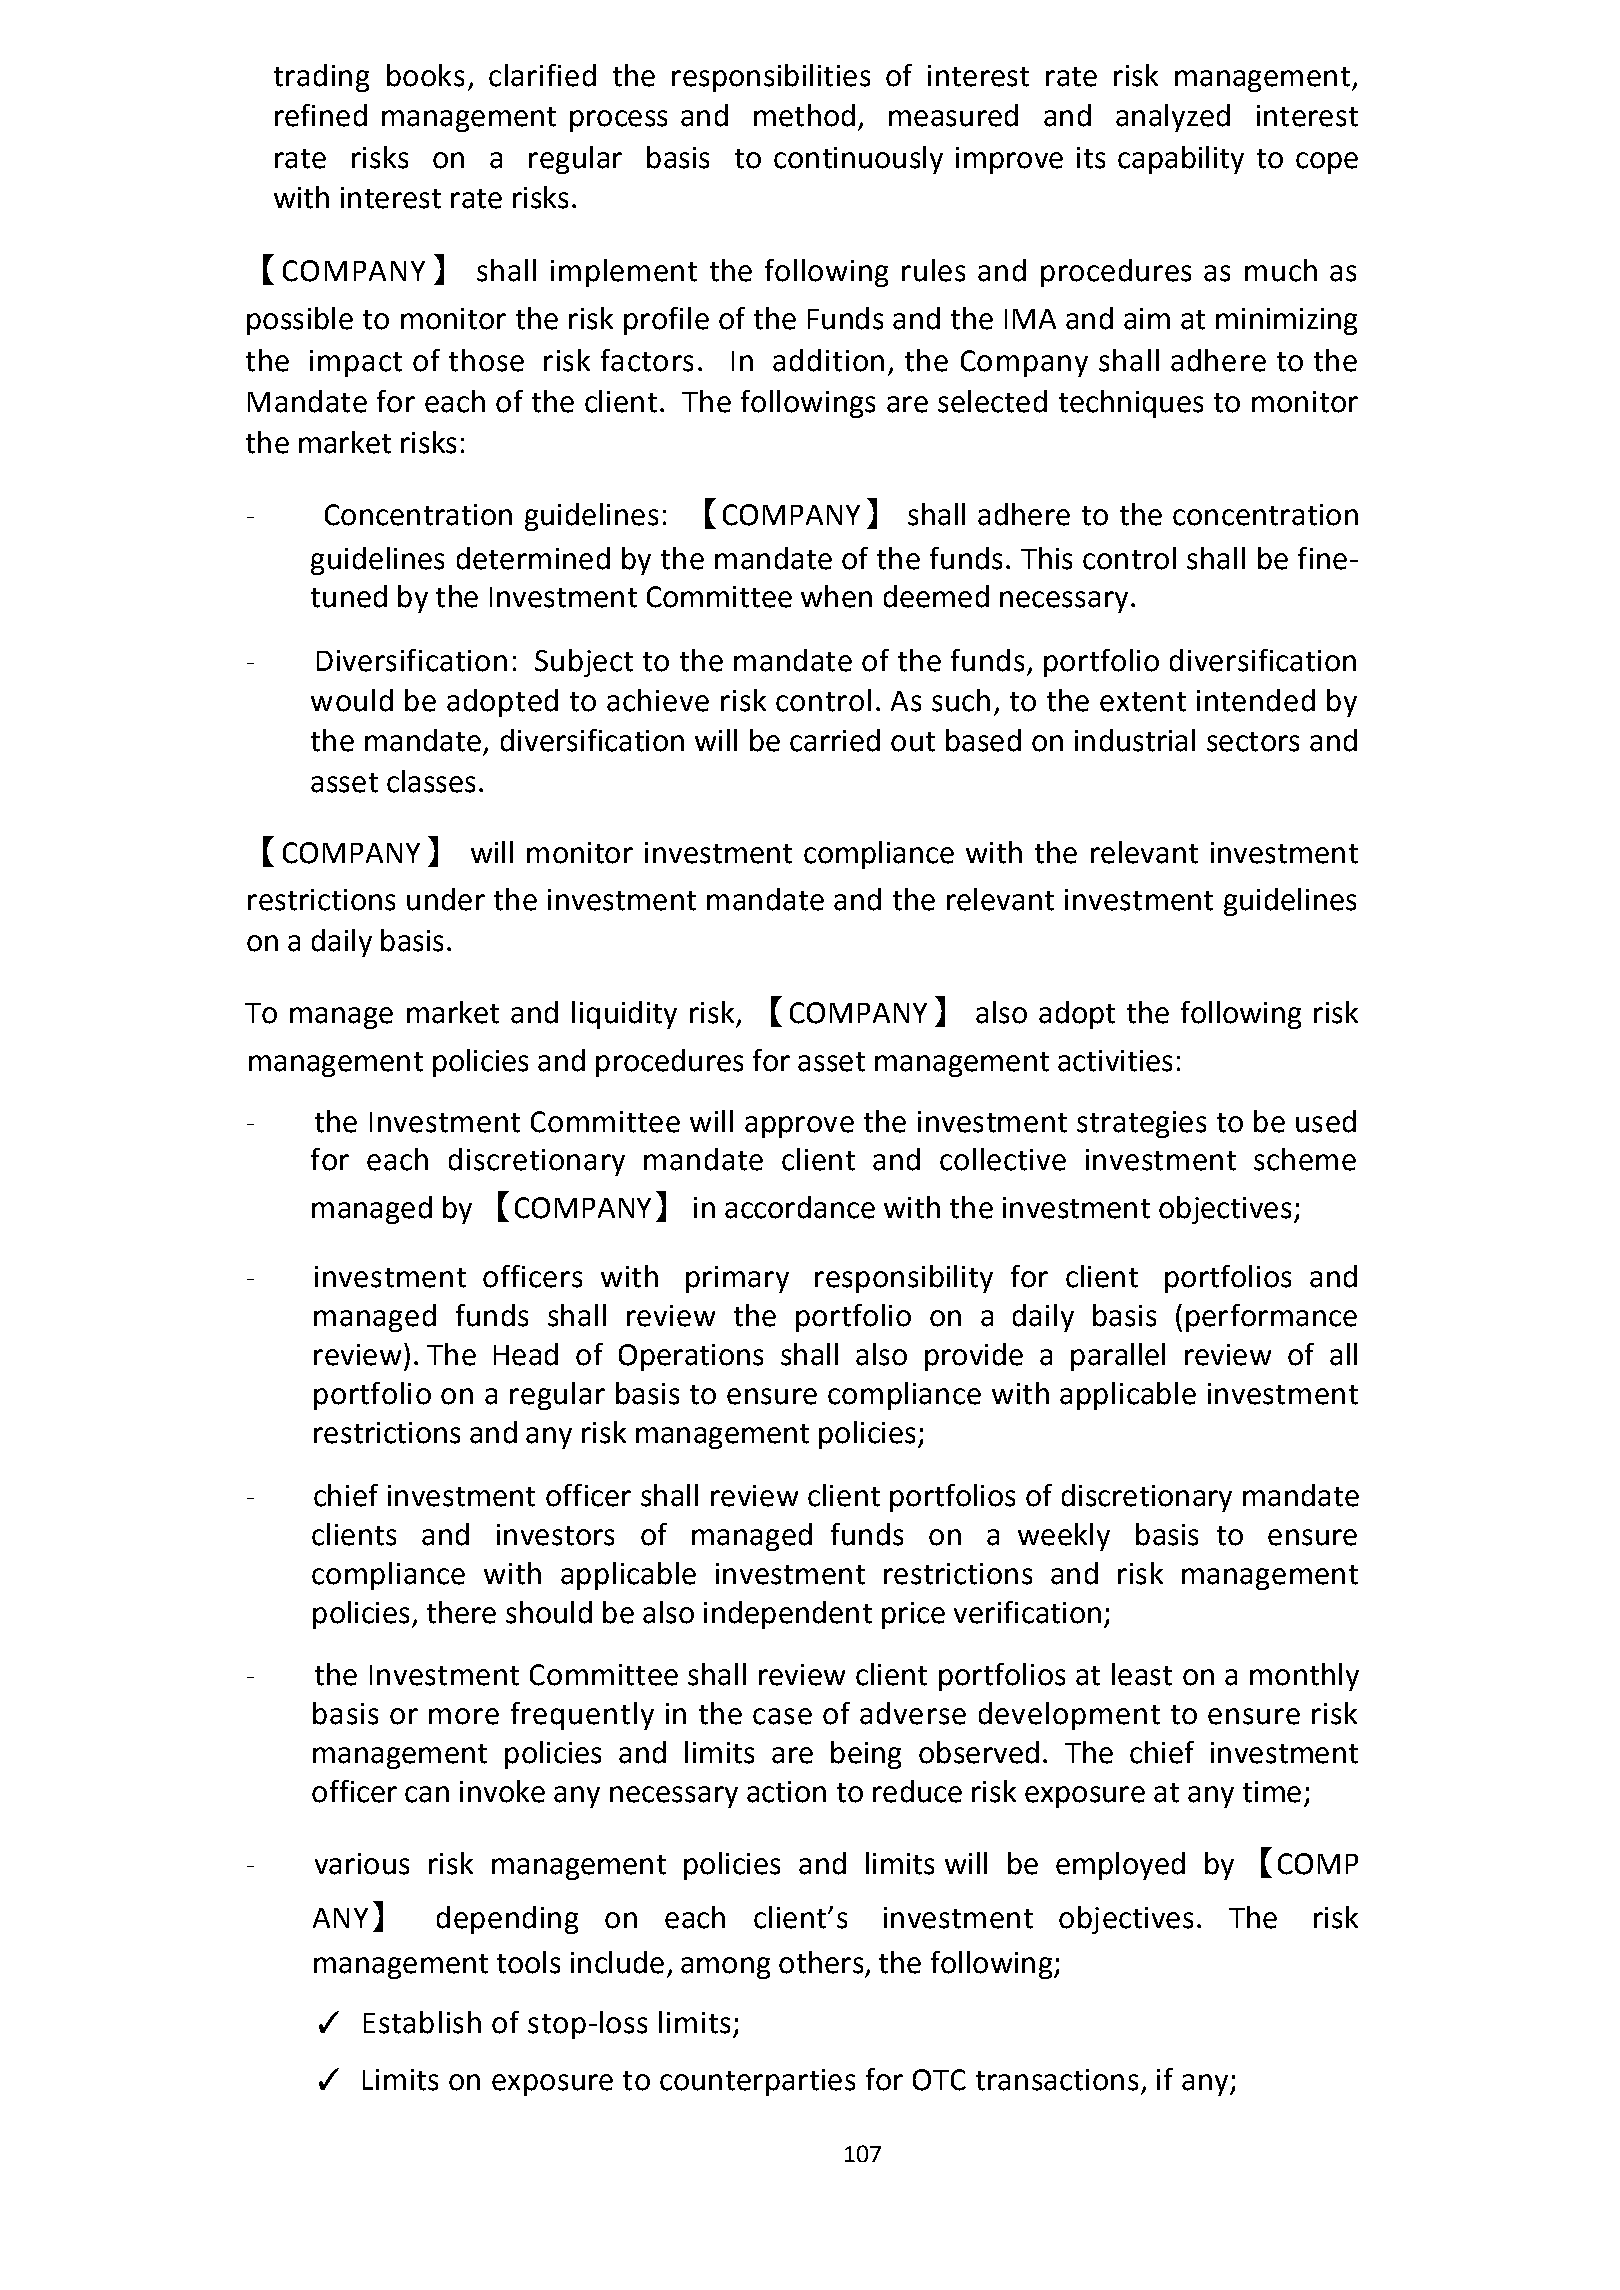 This page has width=1620, height=2290. I want to click on others, so click(821, 1962).
